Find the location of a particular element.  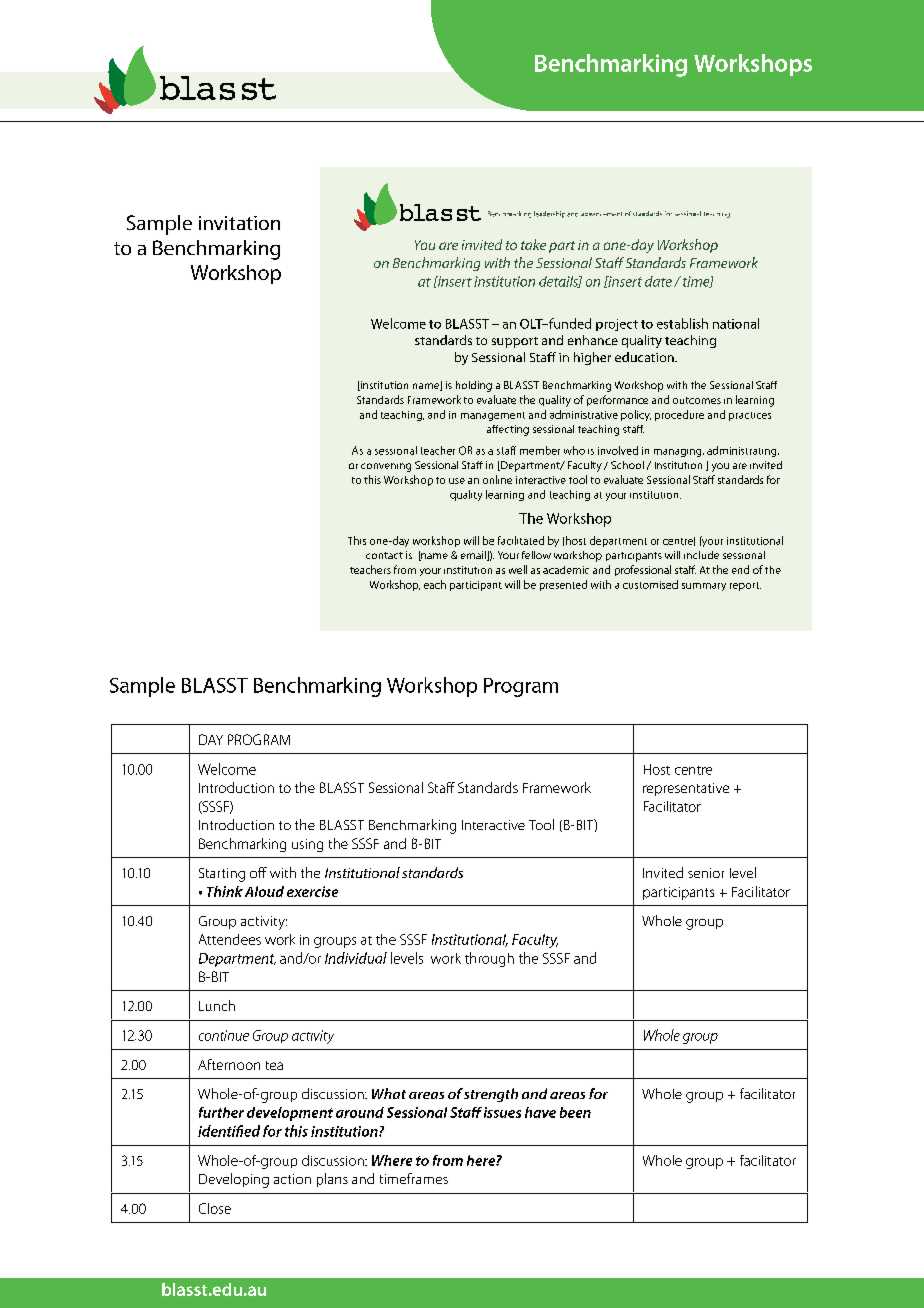

issues is located at coordinates (502, 1112).
